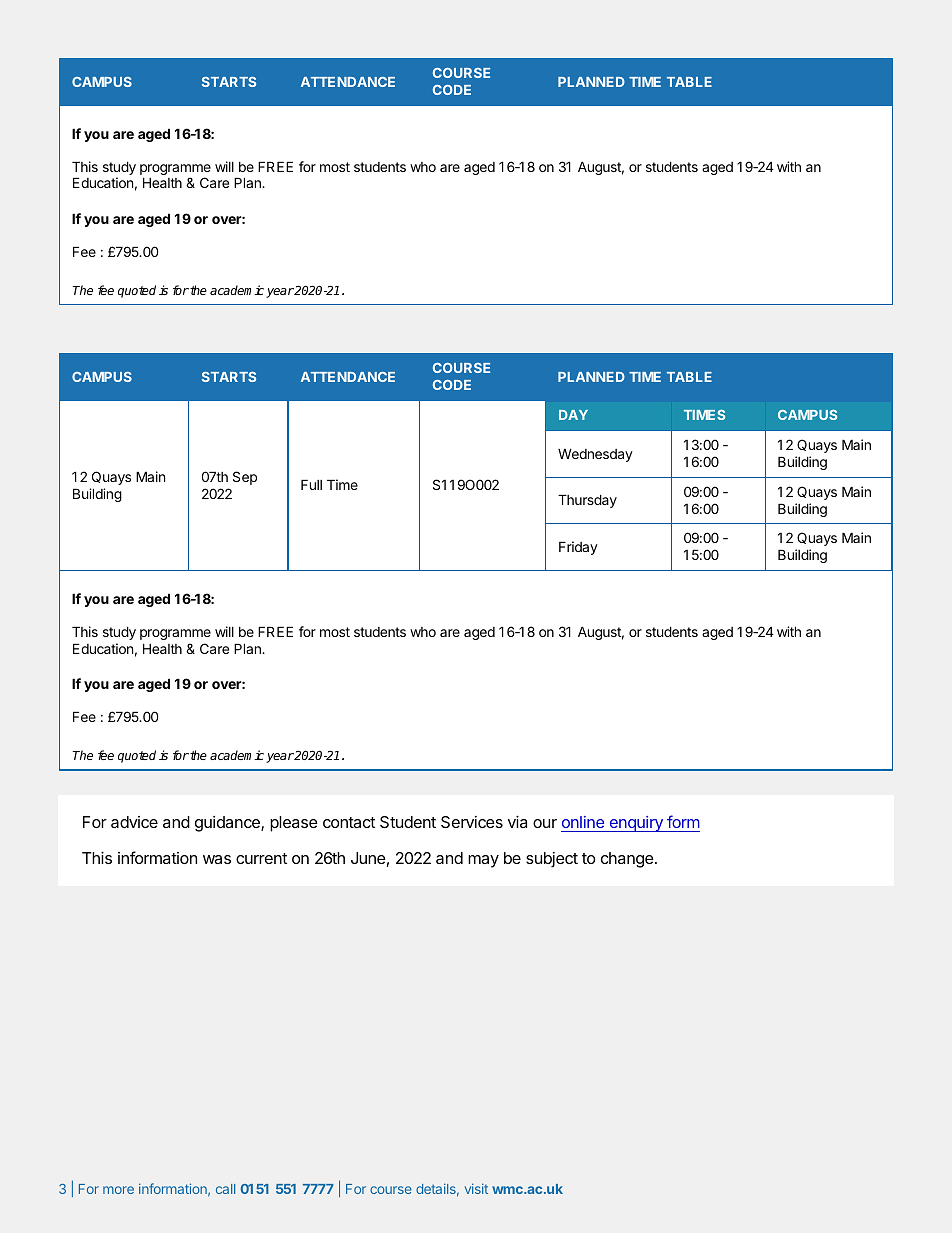  What do you see at coordinates (245, 478) in the image?
I see `Sep` at bounding box center [245, 478].
